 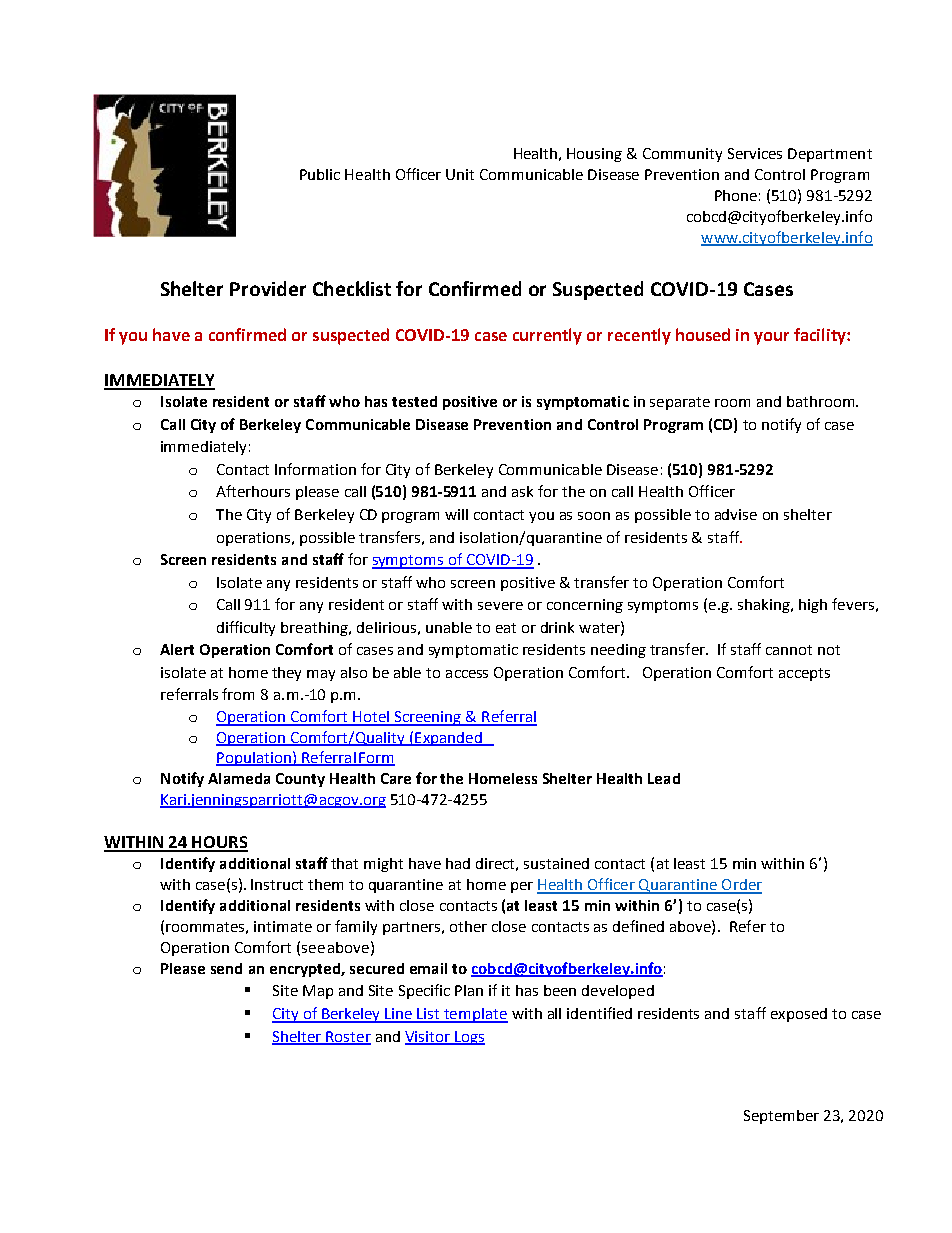 I want to click on difficulty, so click(x=246, y=628).
